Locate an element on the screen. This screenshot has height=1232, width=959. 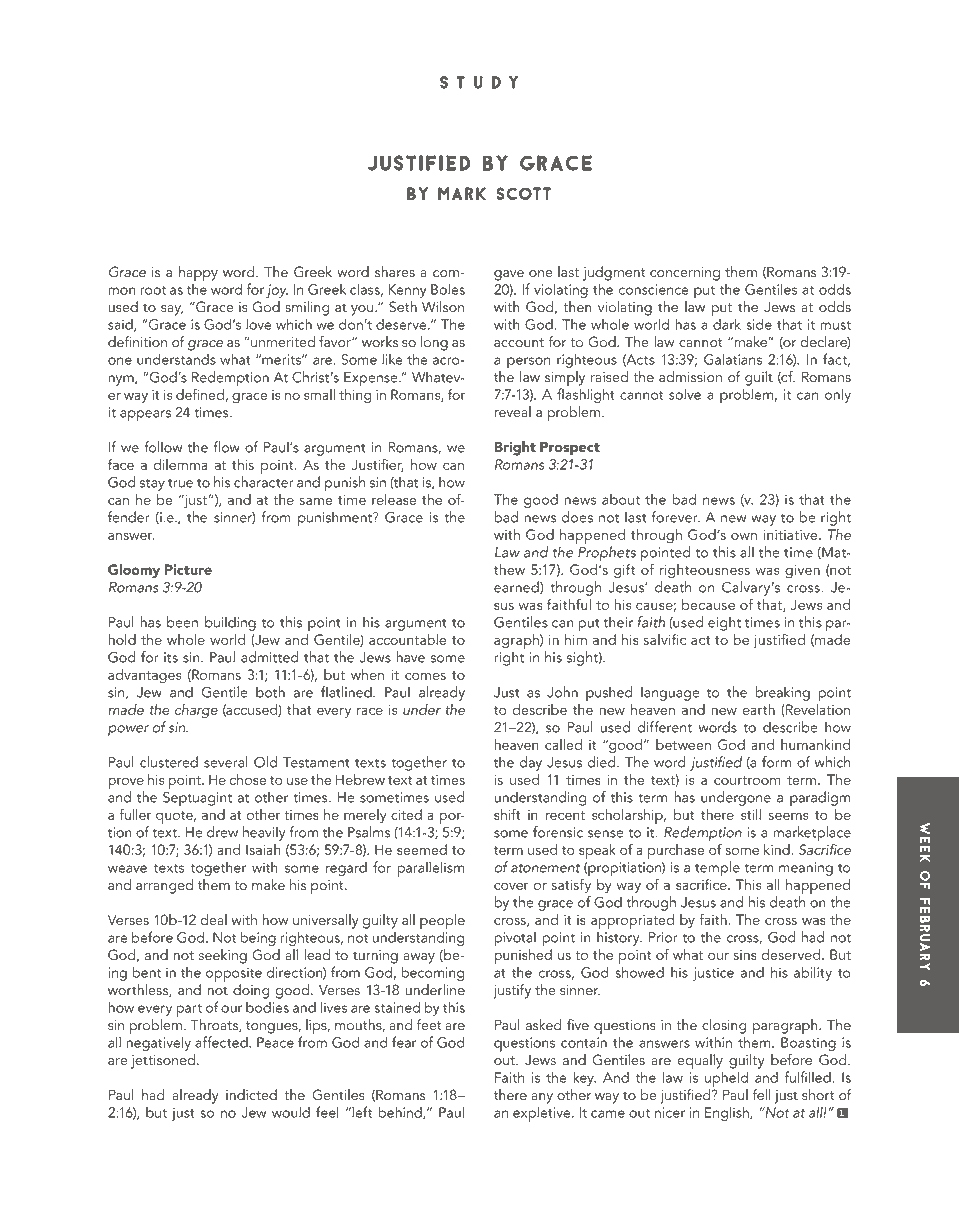
building is located at coordinates (230, 623).
